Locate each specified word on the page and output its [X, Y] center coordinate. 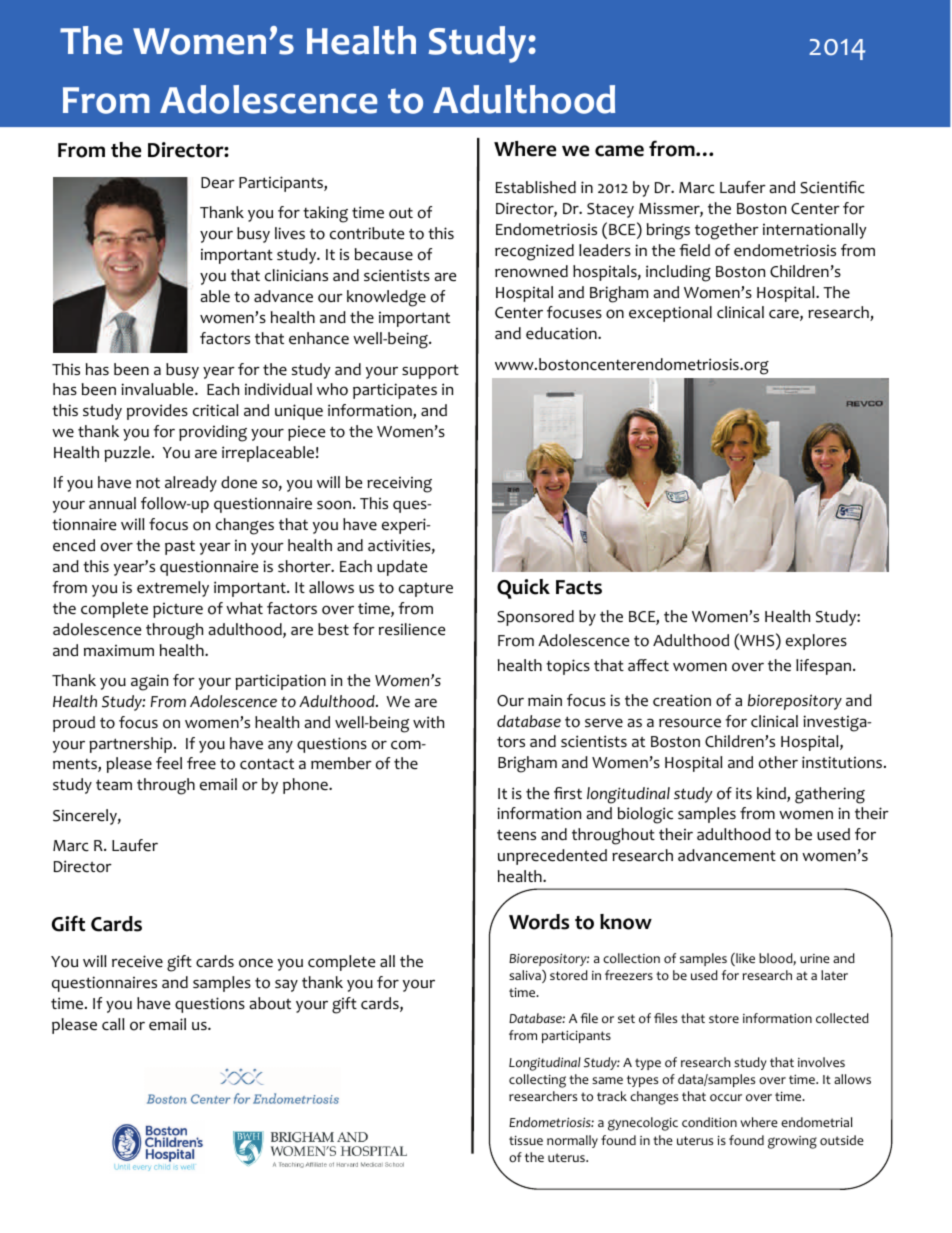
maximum [119, 650]
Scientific [832, 187]
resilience [412, 629]
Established [536, 187]
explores [816, 642]
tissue [526, 1140]
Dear [218, 183]
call [113, 1024]
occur [726, 1098]
